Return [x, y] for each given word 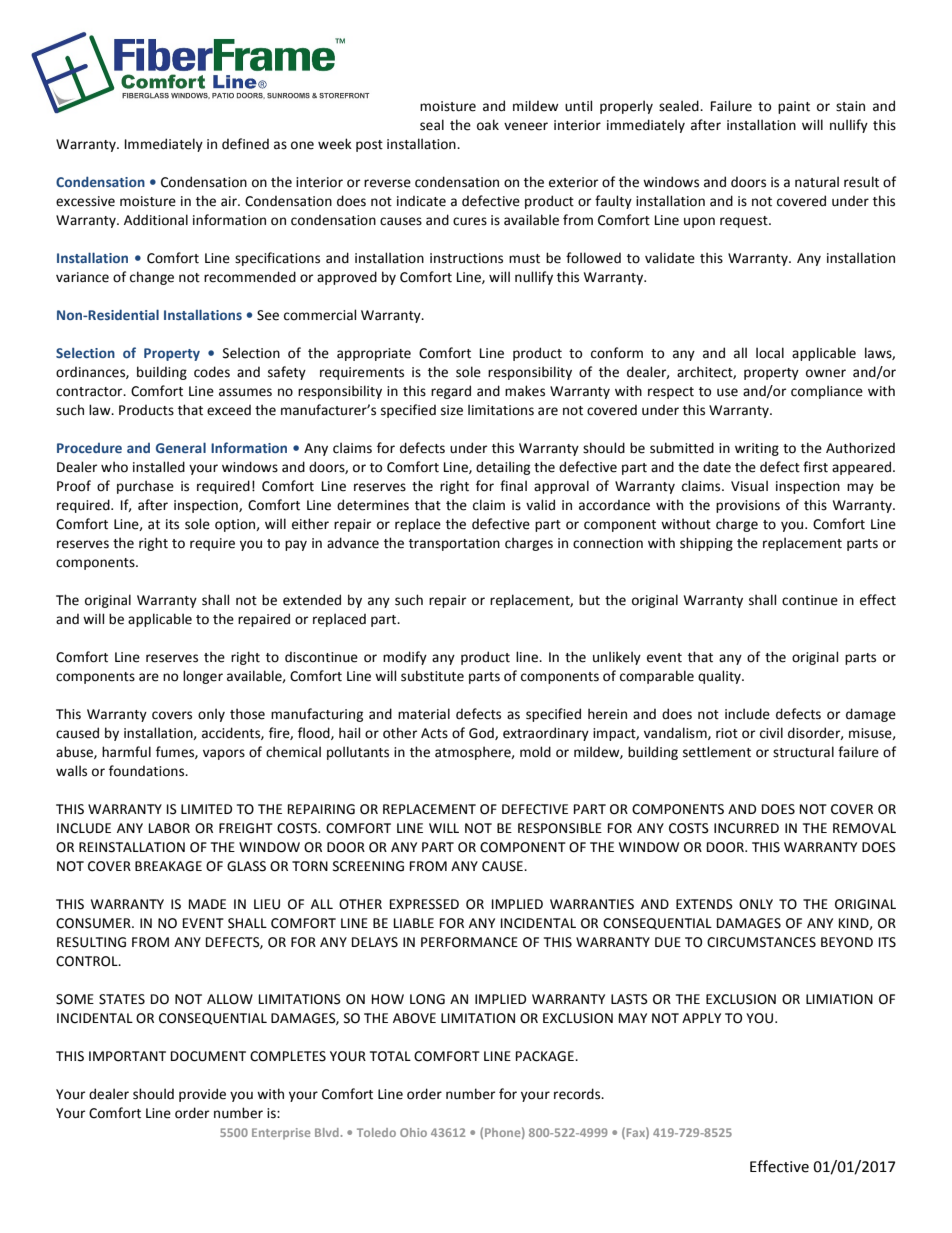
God [482, 733]
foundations [148, 771]
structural [803, 752]
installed [159, 467]
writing [757, 449]
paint [794, 107]
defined [245, 144]
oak [488, 125]
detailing [503, 468]
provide [202, 1095]
